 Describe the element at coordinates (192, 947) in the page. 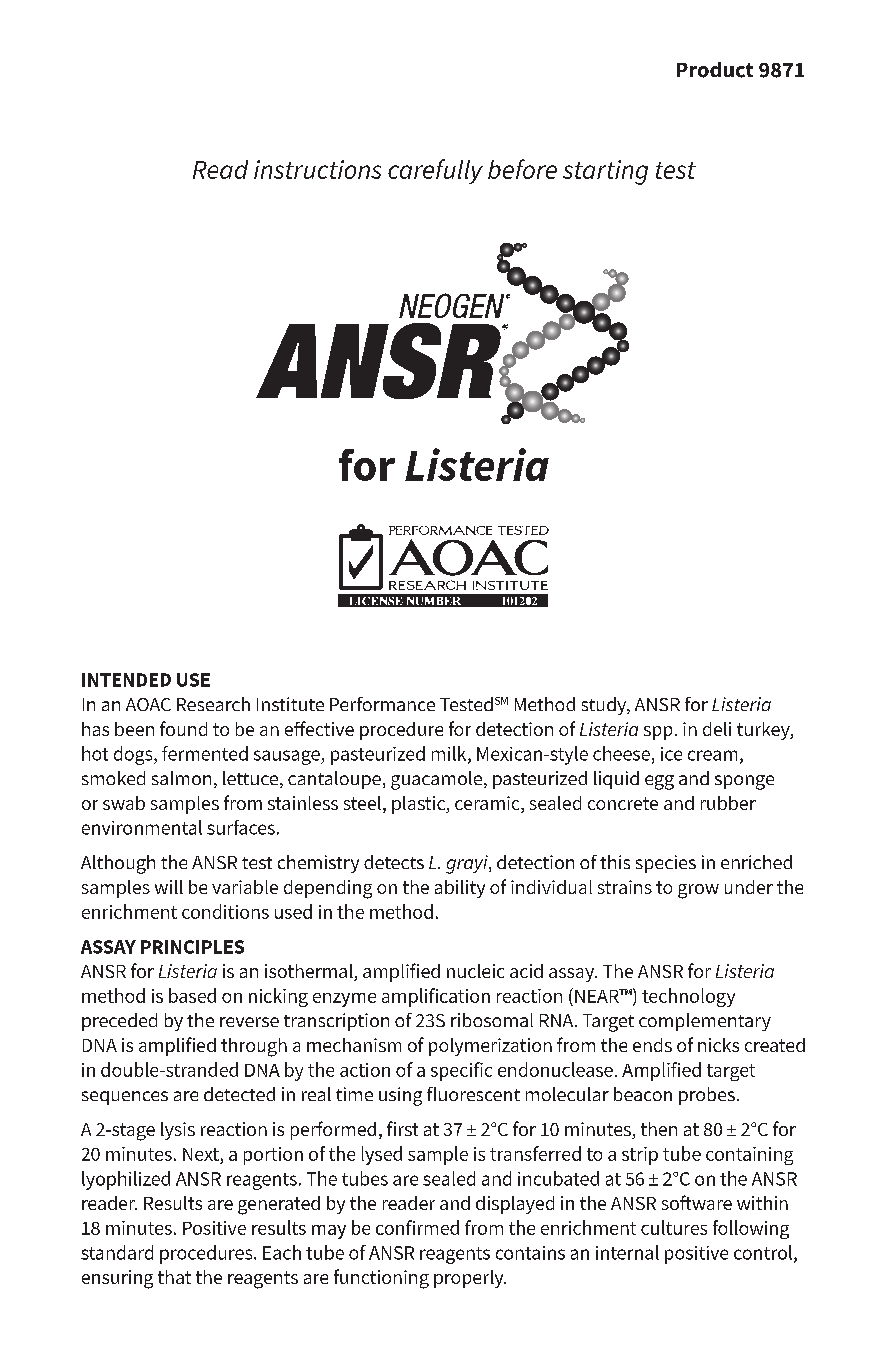

I see `PRINCIPLES` at that location.
